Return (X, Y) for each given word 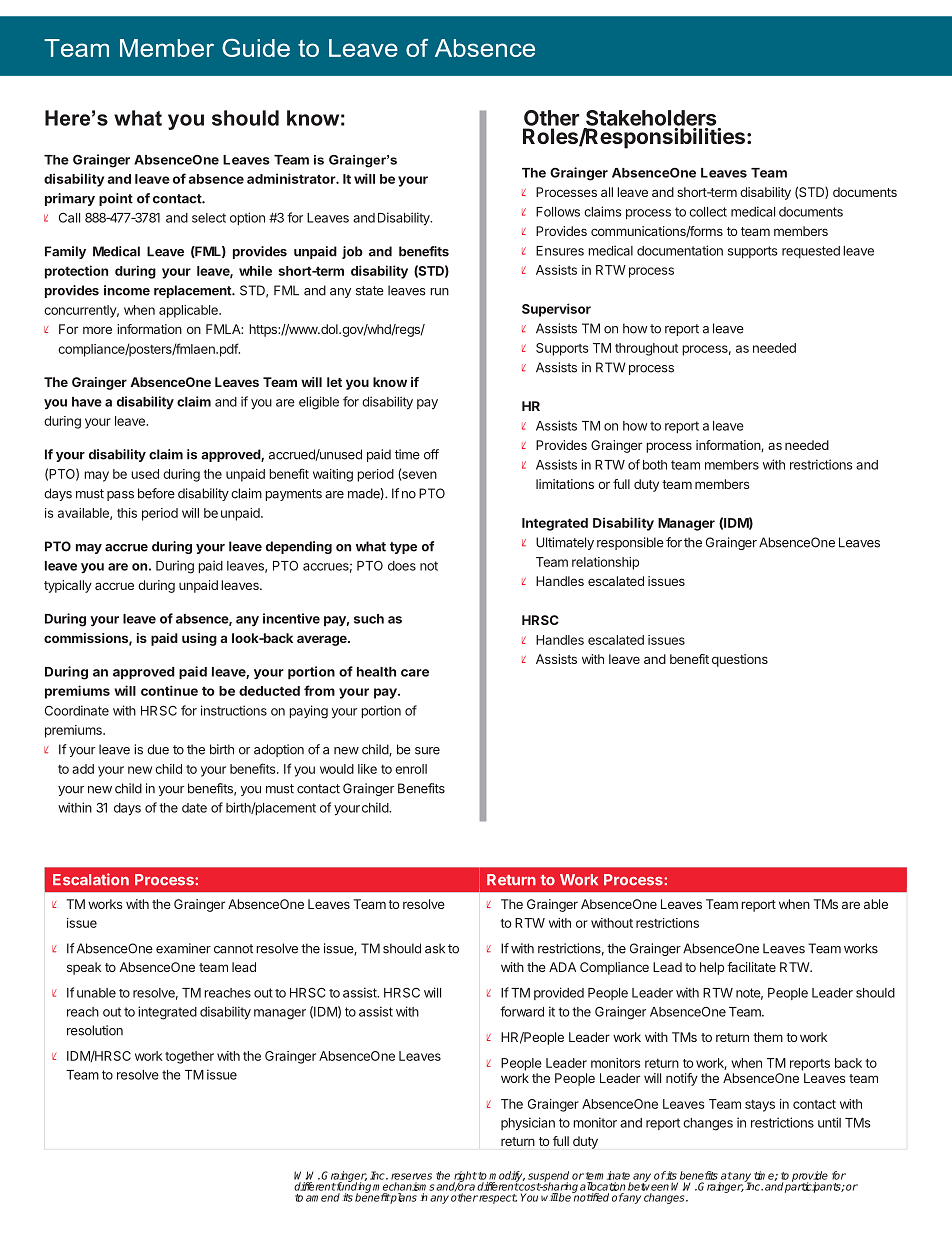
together (189, 1057)
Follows (558, 212)
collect (708, 212)
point (116, 199)
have (87, 402)
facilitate (751, 967)
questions (740, 660)
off (431, 454)
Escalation (91, 879)
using (199, 639)
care (415, 673)
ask (435, 948)
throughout (646, 349)
